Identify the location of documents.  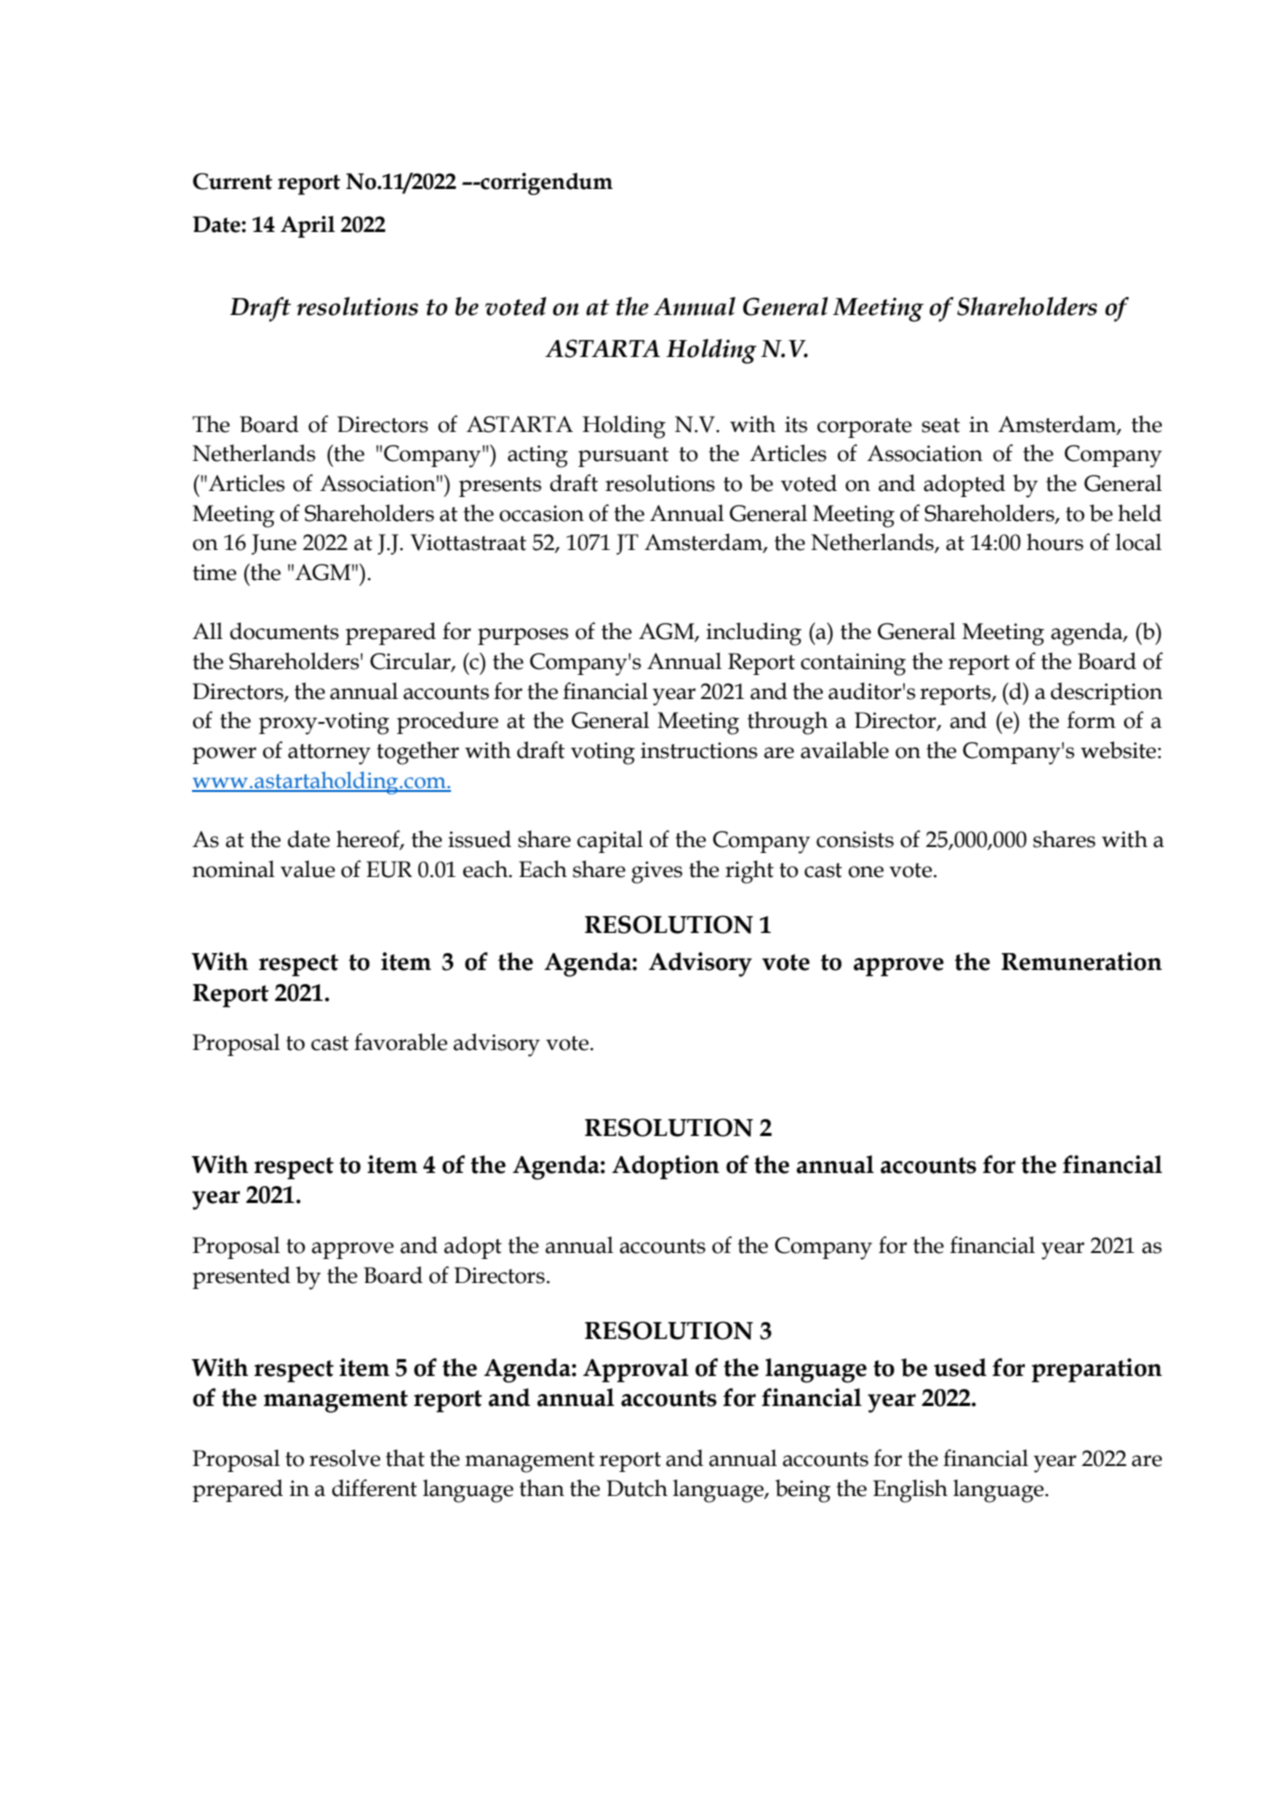
(284, 631).
